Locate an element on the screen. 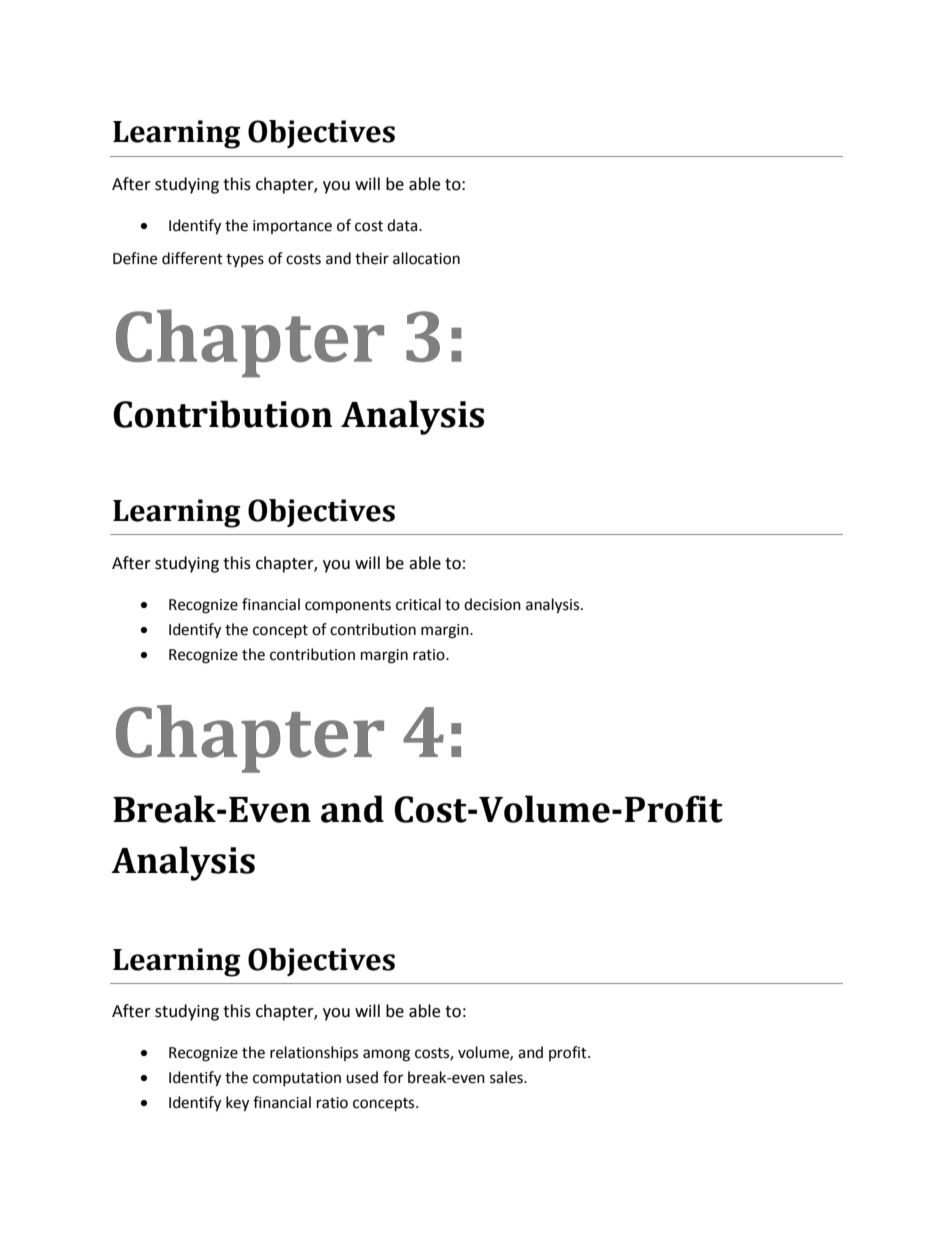 The height and width of the screenshot is (1233, 952). decision is located at coordinates (492, 604).
